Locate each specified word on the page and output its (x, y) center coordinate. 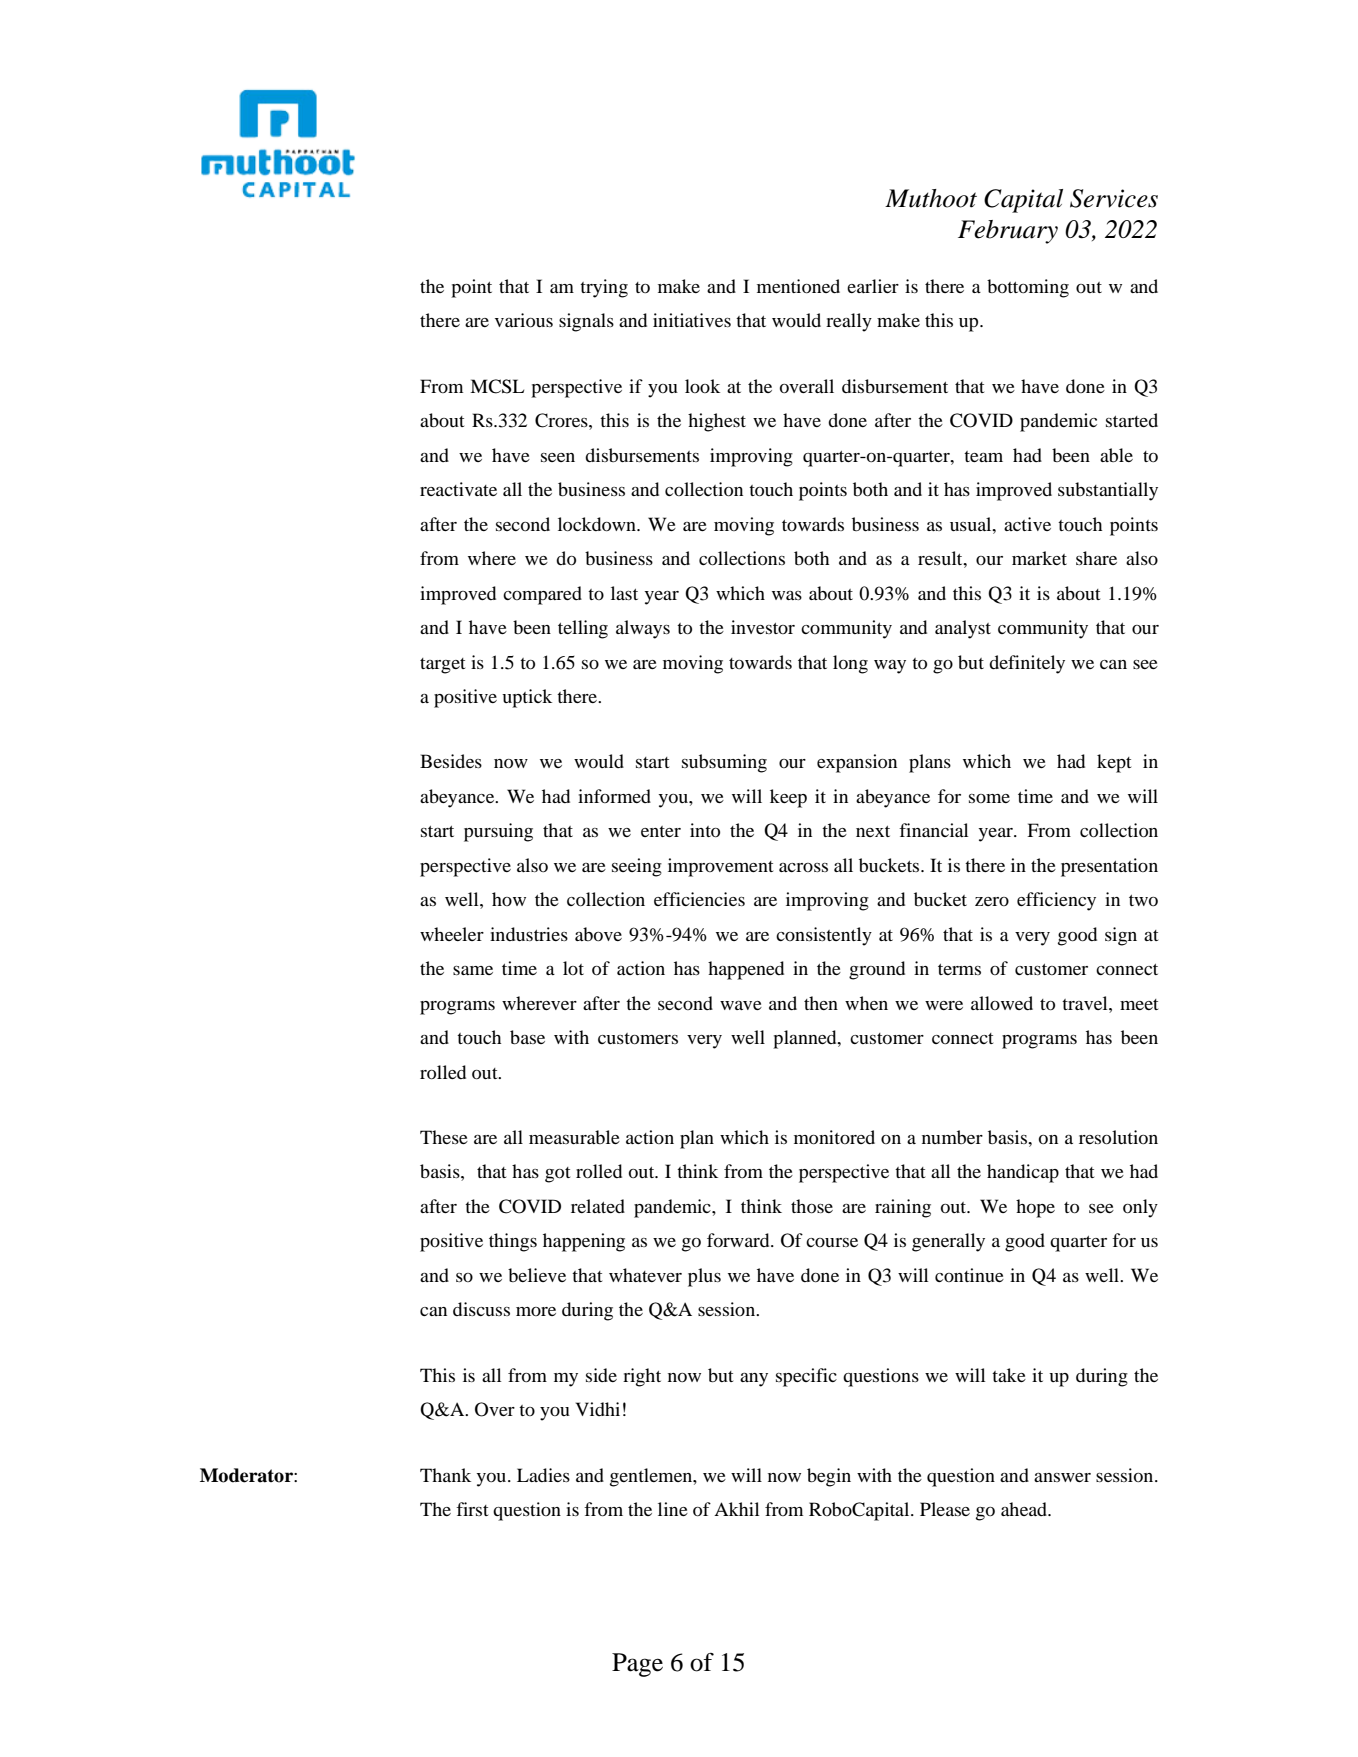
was (787, 595)
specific (806, 1377)
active (1027, 524)
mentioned (798, 286)
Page (637, 1665)
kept (1114, 763)
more (536, 1311)
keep (788, 798)
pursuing (498, 832)
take (1009, 1375)
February (1008, 232)
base (527, 1037)
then (821, 1003)
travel (1086, 1003)
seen (558, 457)
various (524, 320)
